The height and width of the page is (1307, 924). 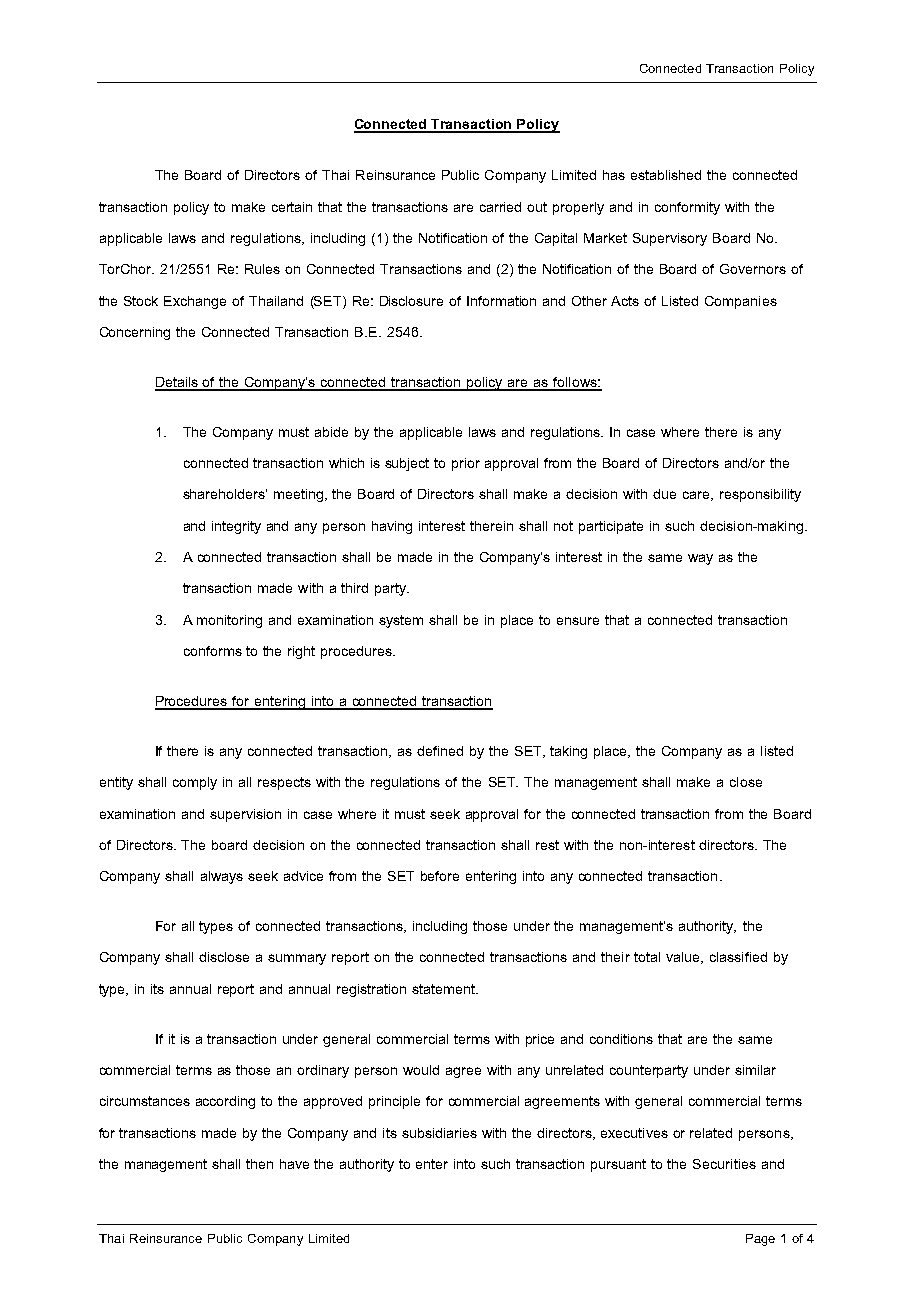 I want to click on defined, so click(x=440, y=751).
